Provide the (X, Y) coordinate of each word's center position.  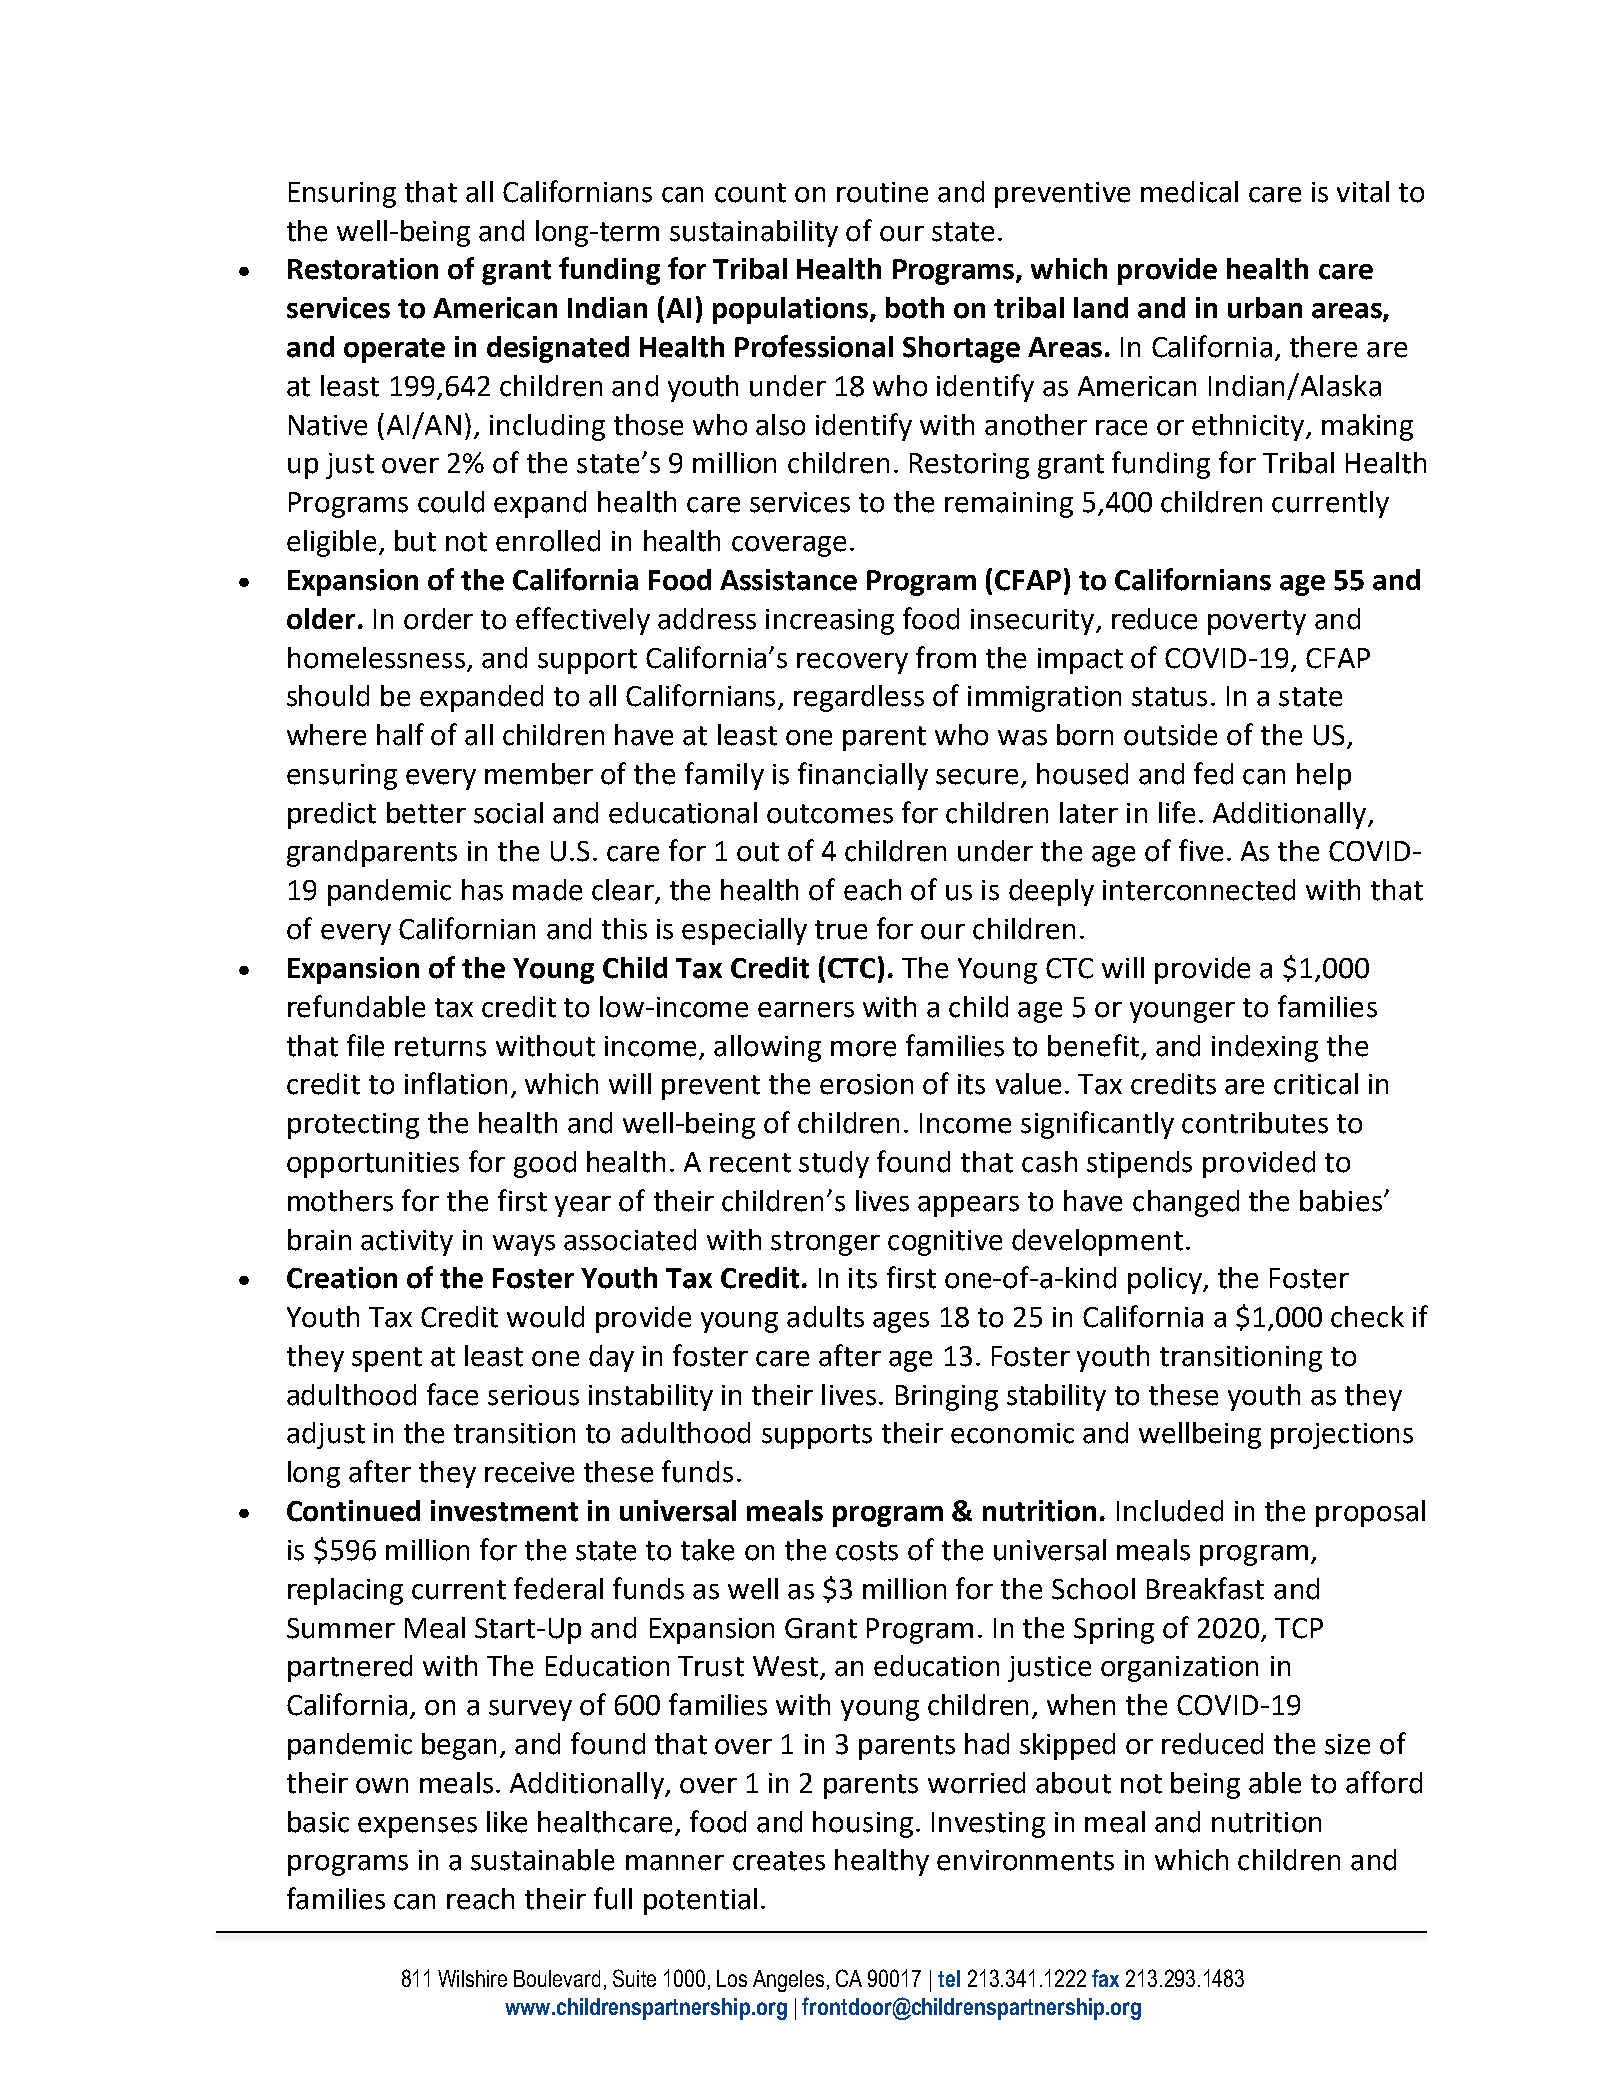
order (438, 619)
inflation (456, 1083)
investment (504, 1511)
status (1169, 697)
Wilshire (472, 1978)
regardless (859, 698)
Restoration (363, 269)
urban (1265, 308)
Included (1170, 1511)
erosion (866, 1084)
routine (882, 192)
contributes (1255, 1123)
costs (867, 1551)
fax (1105, 1978)
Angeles (788, 1981)
